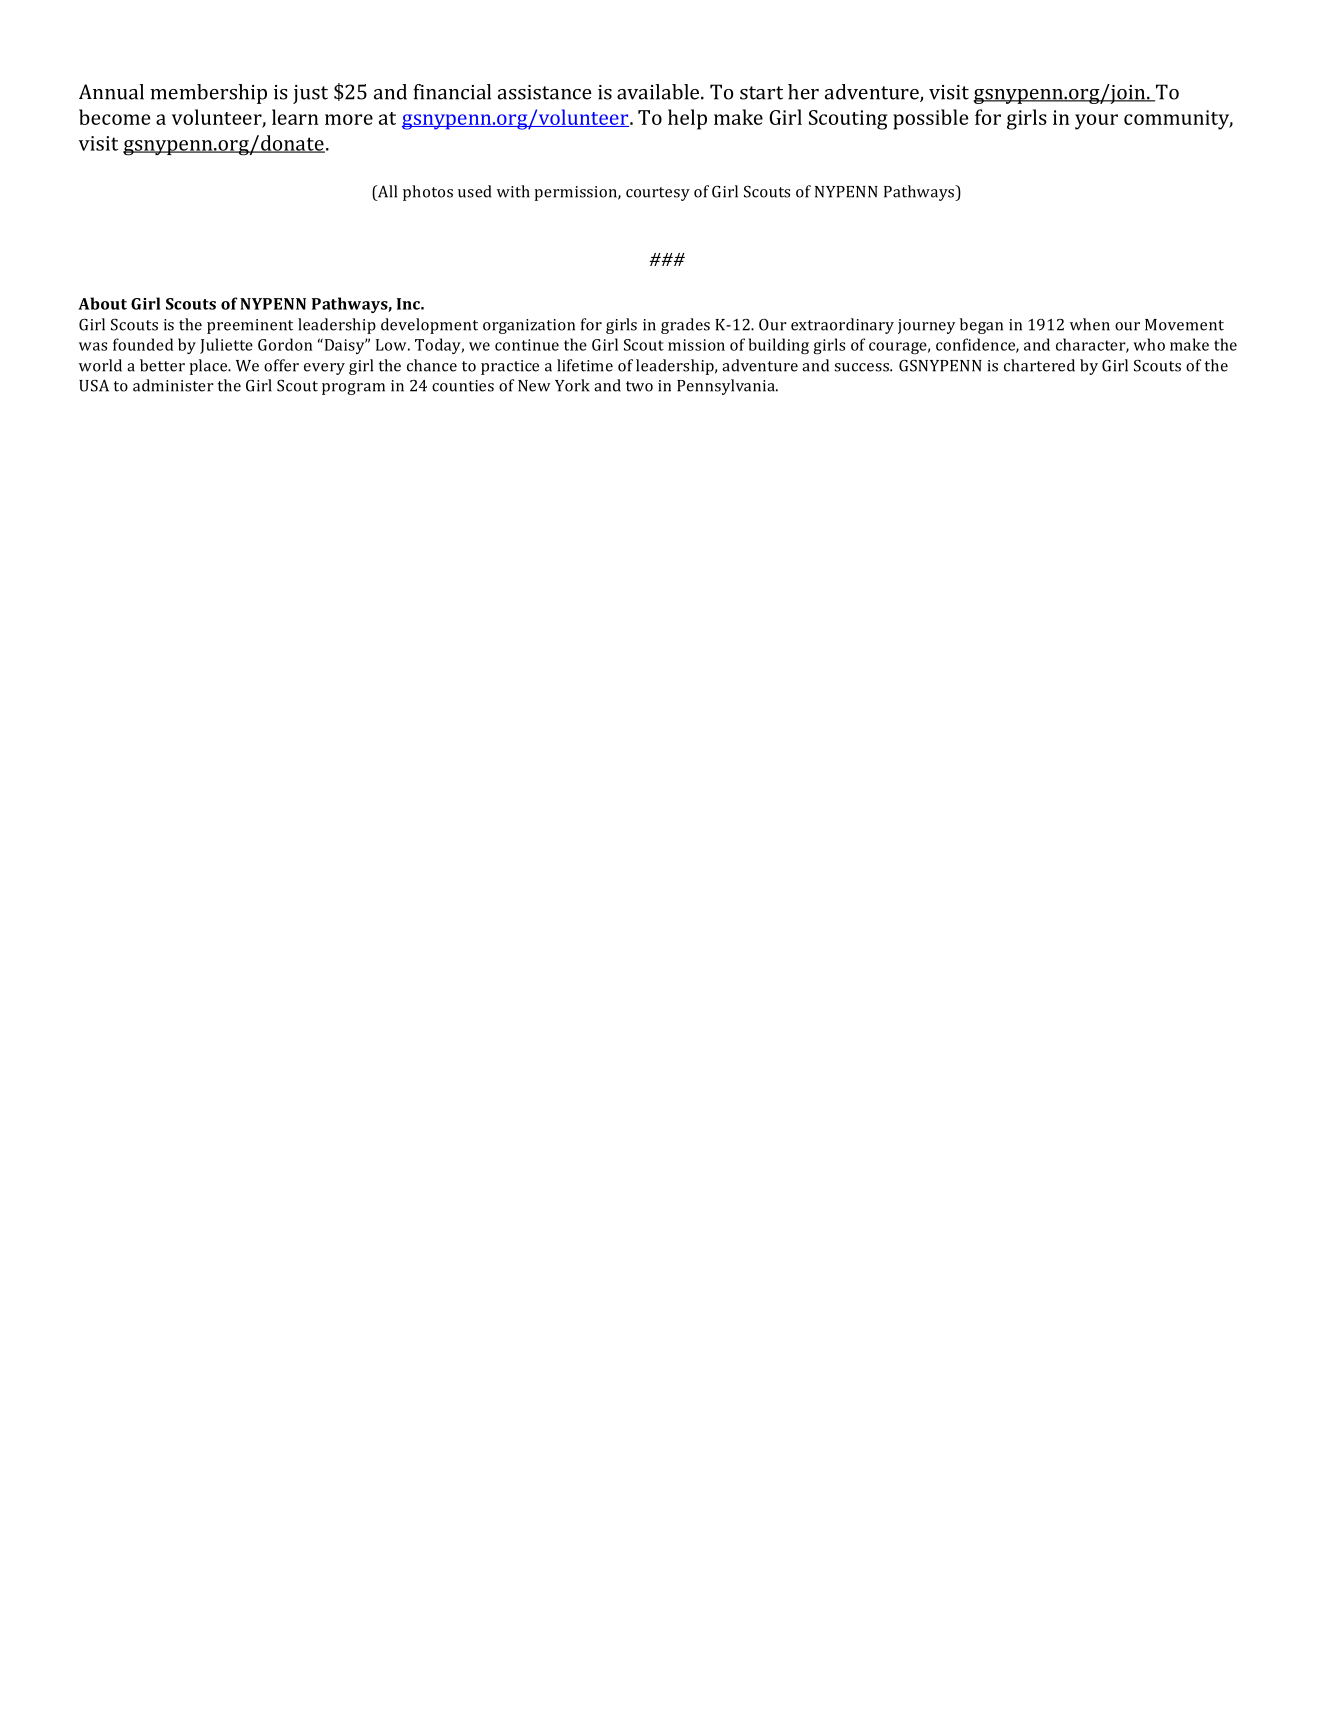 This document has width=1334, height=1726. I want to click on began, so click(981, 326).
